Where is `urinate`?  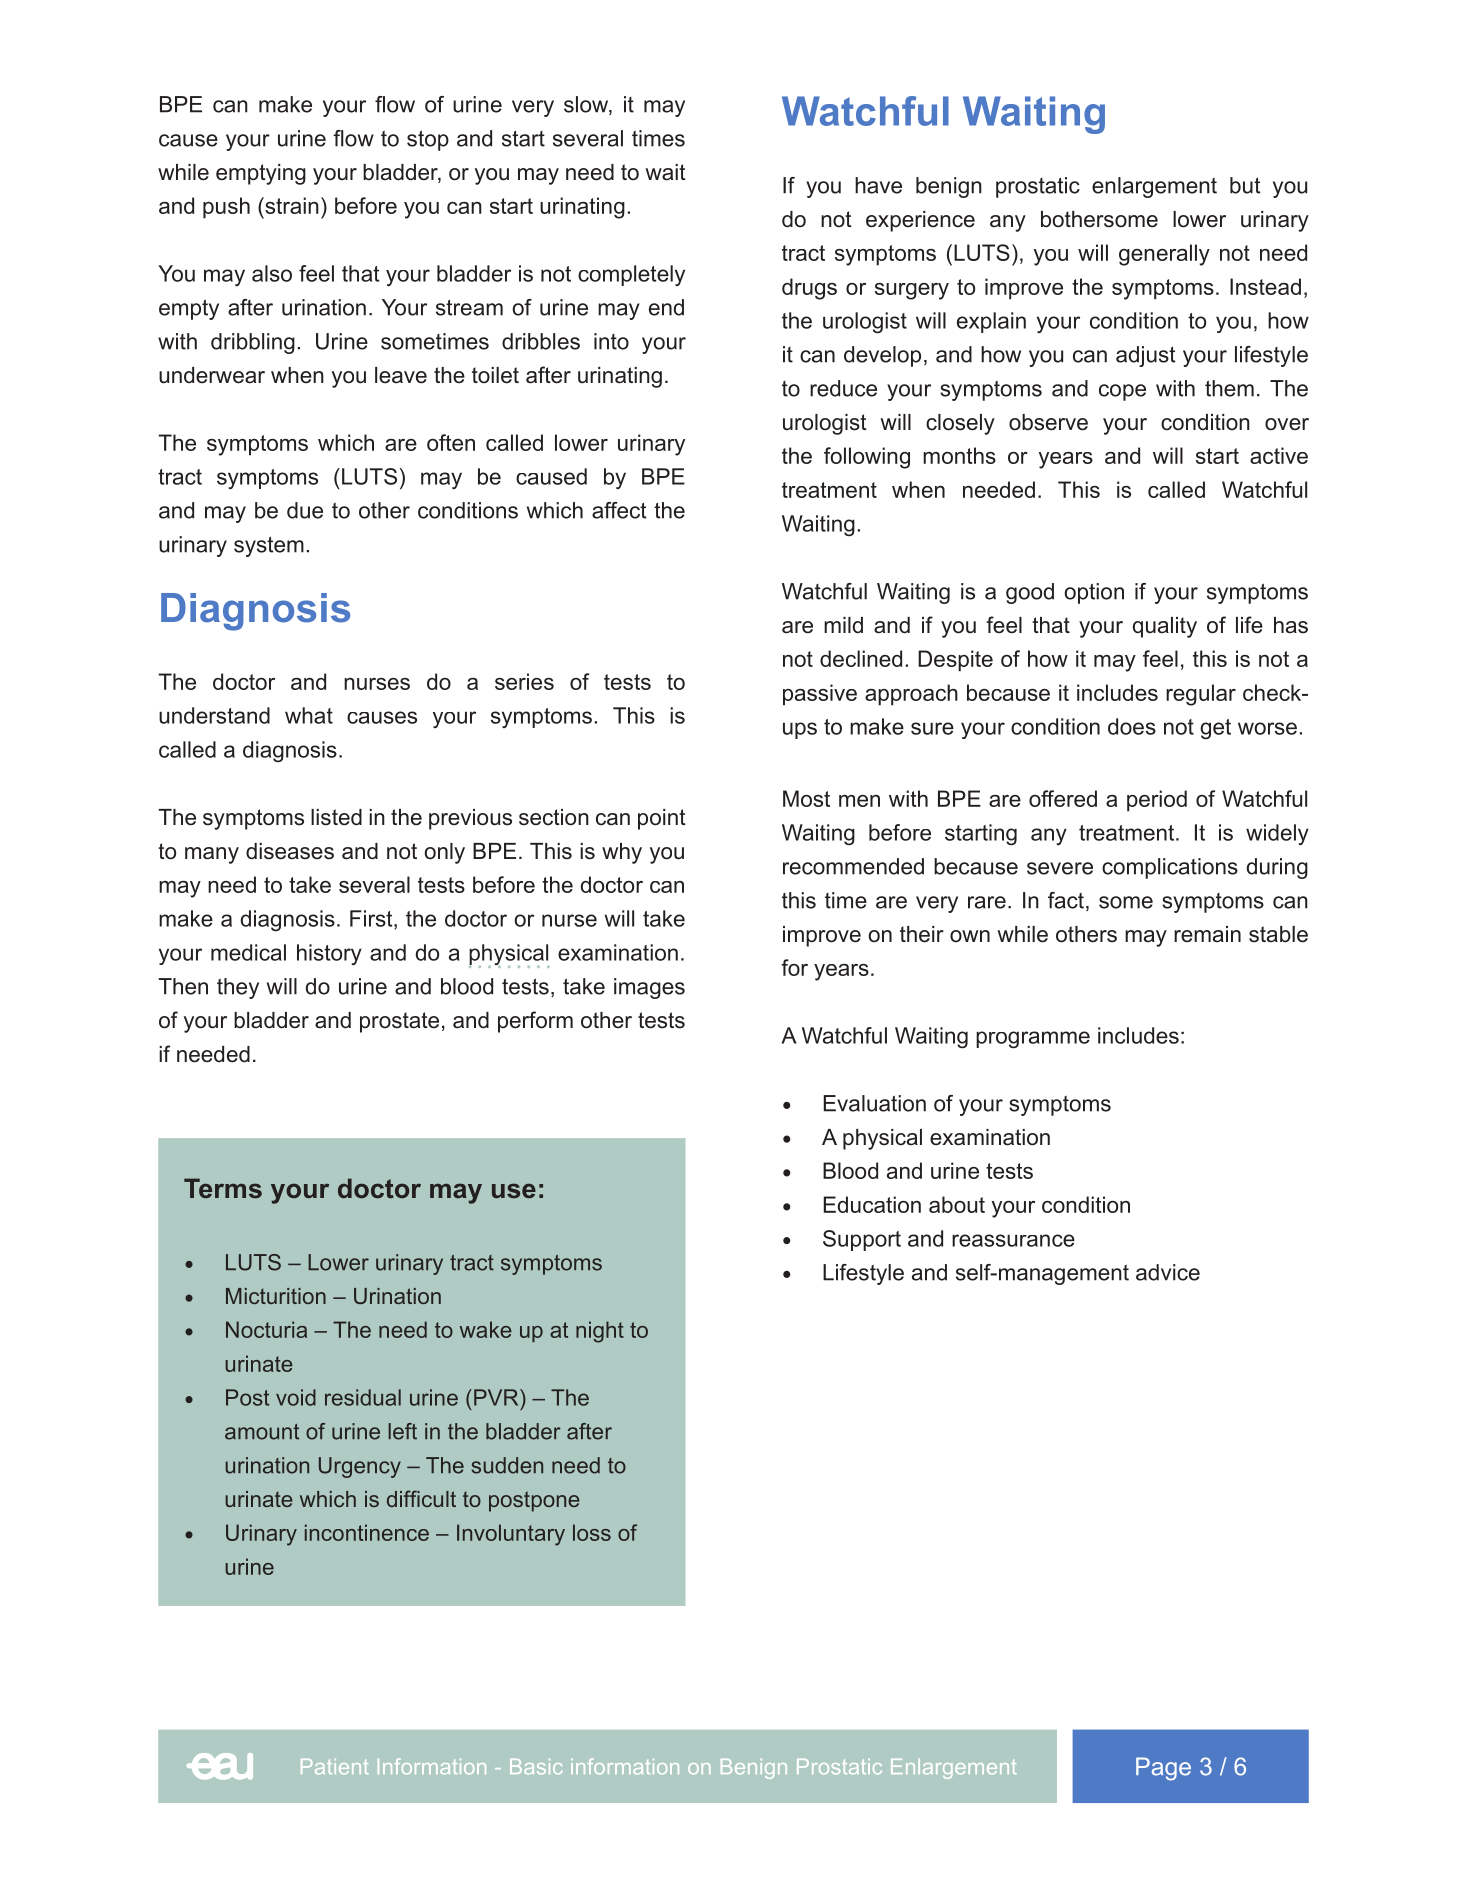
urinate is located at coordinates (259, 1363).
